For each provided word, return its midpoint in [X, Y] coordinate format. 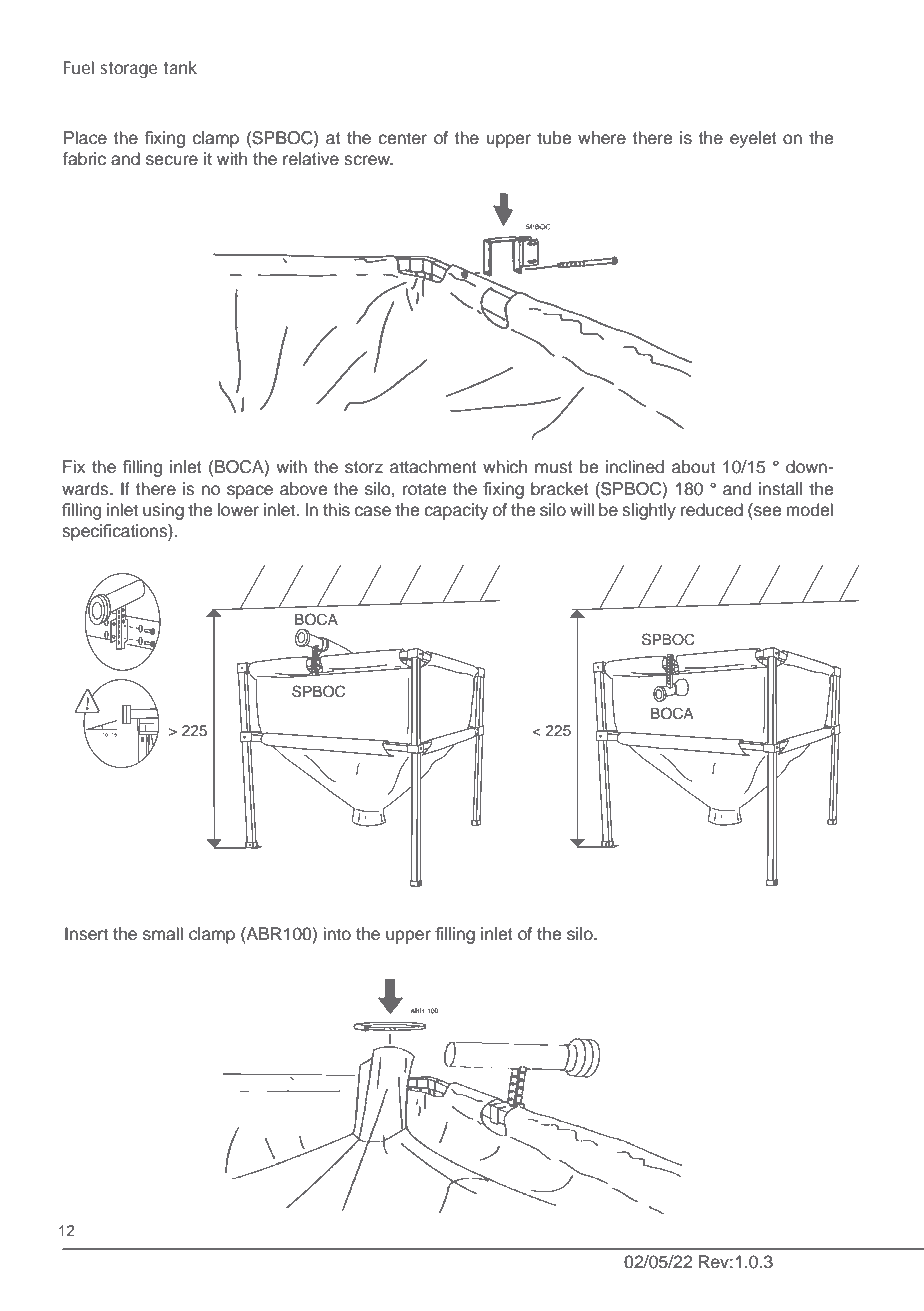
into [337, 934]
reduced [712, 510]
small [163, 934]
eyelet [753, 139]
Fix [74, 466]
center [402, 138]
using [163, 511]
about [693, 467]
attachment [433, 467]
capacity [456, 511]
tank [180, 67]
